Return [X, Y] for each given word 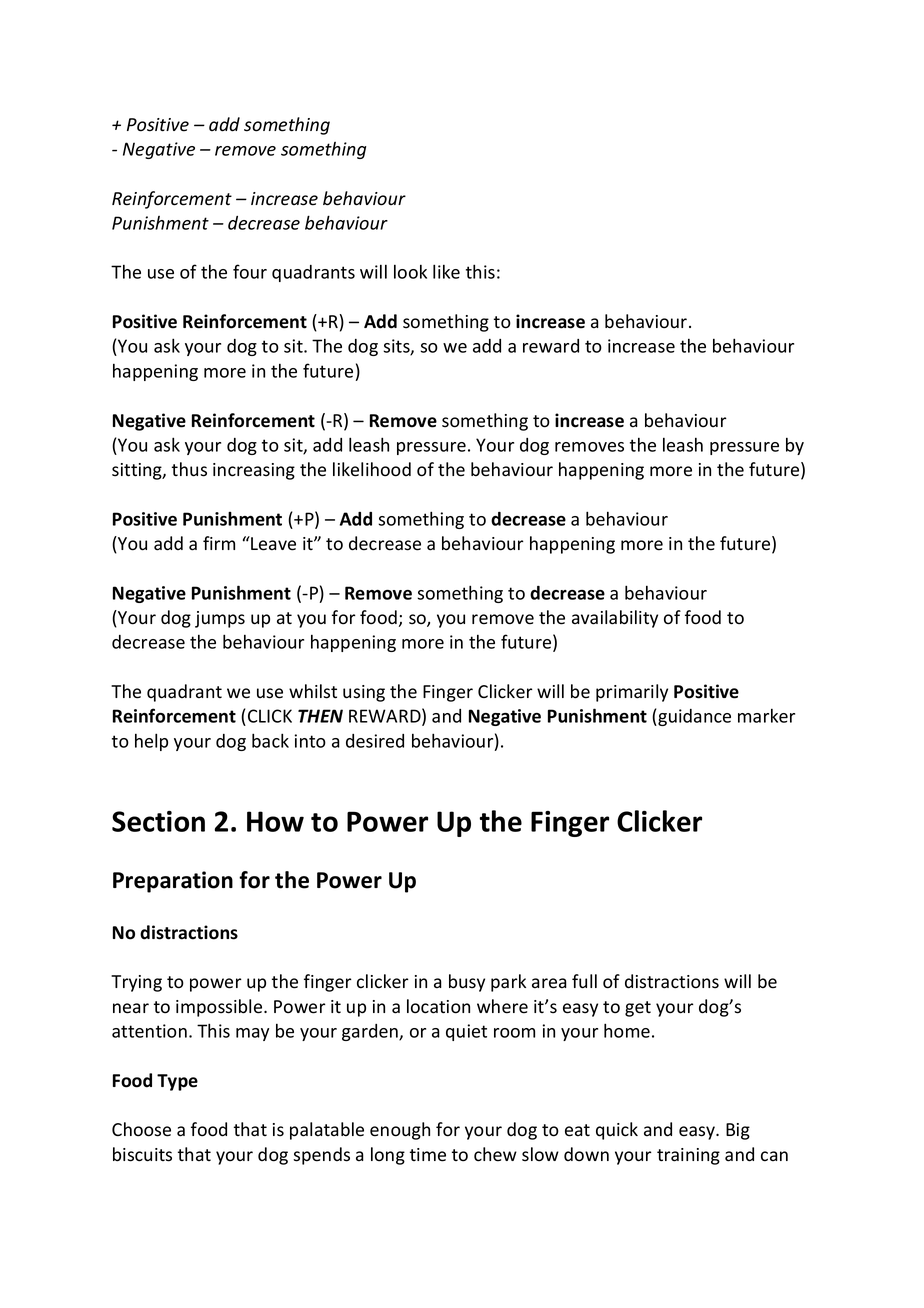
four [250, 271]
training [688, 1156]
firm [219, 543]
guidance [693, 717]
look [410, 271]
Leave [272, 543]
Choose [141, 1129]
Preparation [173, 882]
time [428, 1155]
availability [615, 619]
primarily [632, 693]
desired [375, 741]
